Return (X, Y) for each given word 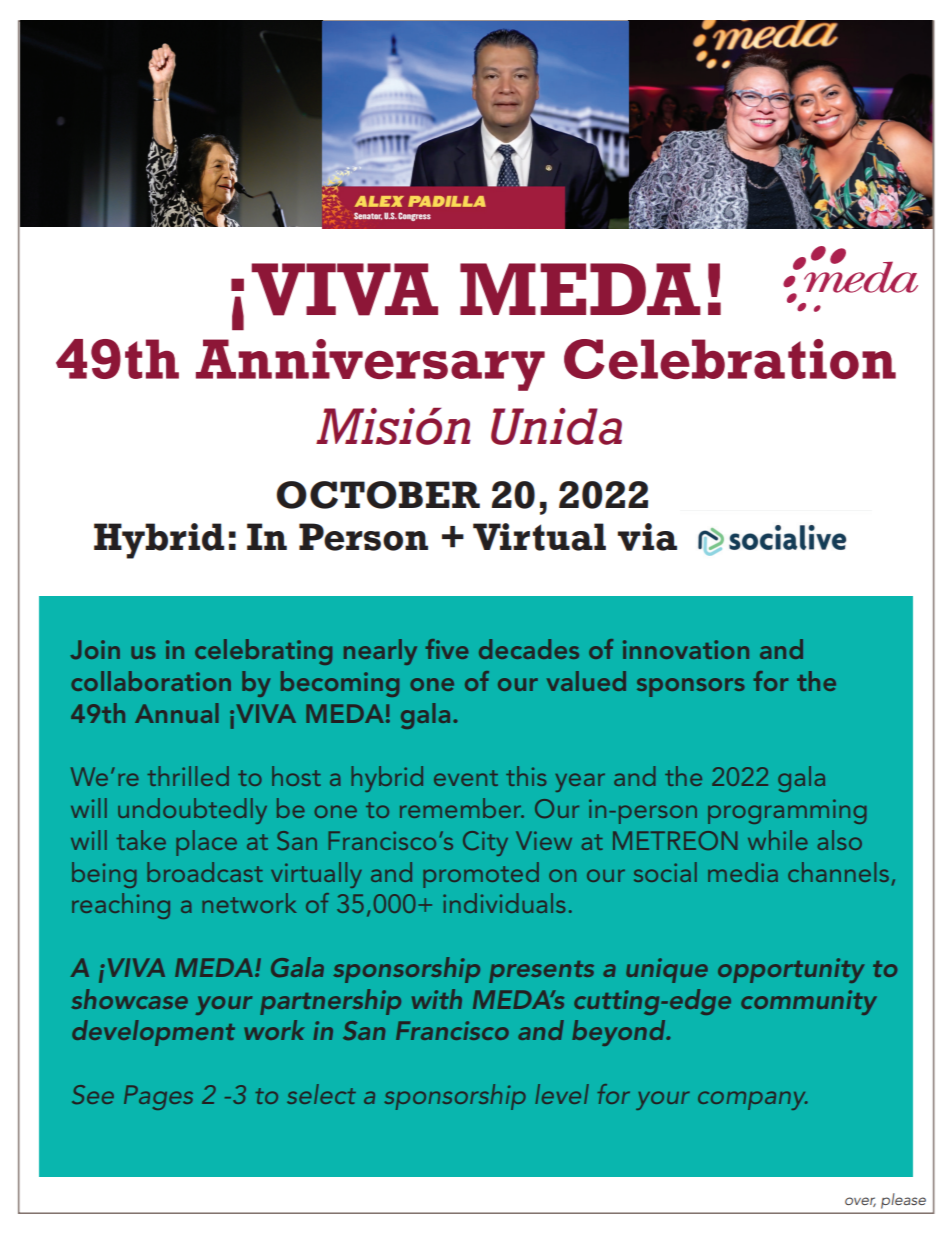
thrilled (188, 776)
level (562, 1094)
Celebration (730, 359)
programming (787, 811)
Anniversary (370, 365)
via (647, 537)
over (860, 1202)
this (526, 776)
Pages (158, 1097)
